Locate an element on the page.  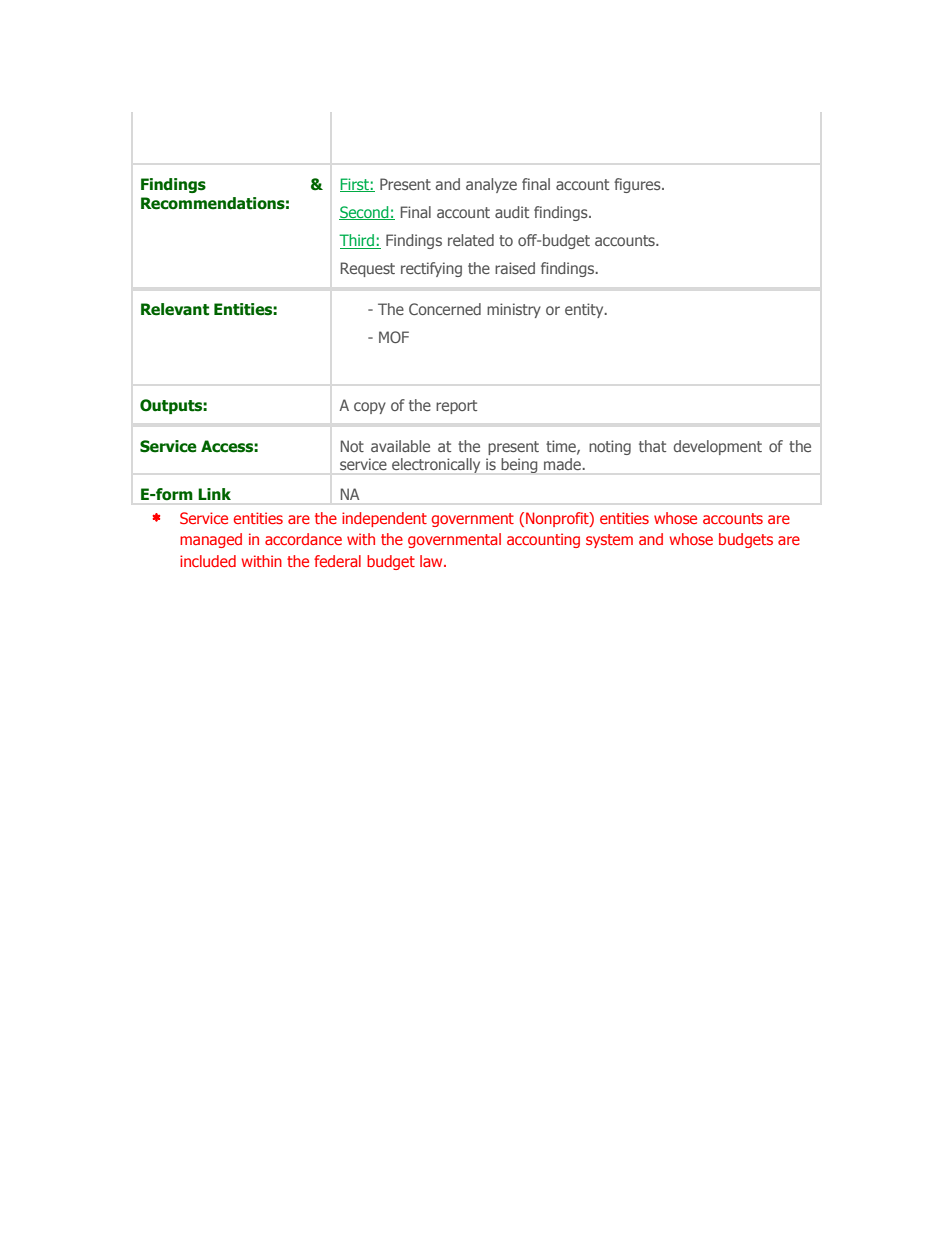
report is located at coordinates (456, 407).
